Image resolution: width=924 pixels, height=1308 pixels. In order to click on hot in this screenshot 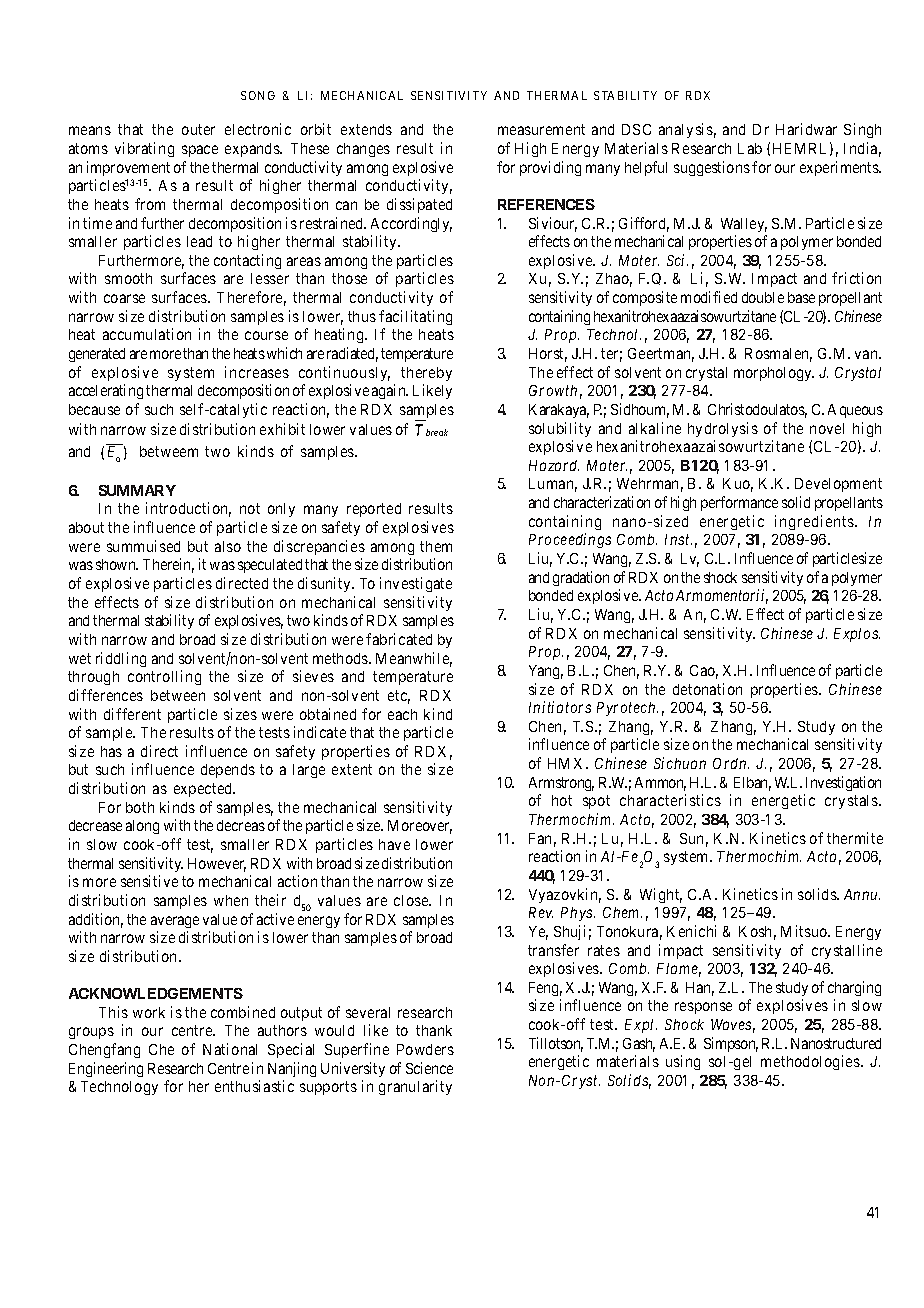, I will do `click(562, 800)`.
